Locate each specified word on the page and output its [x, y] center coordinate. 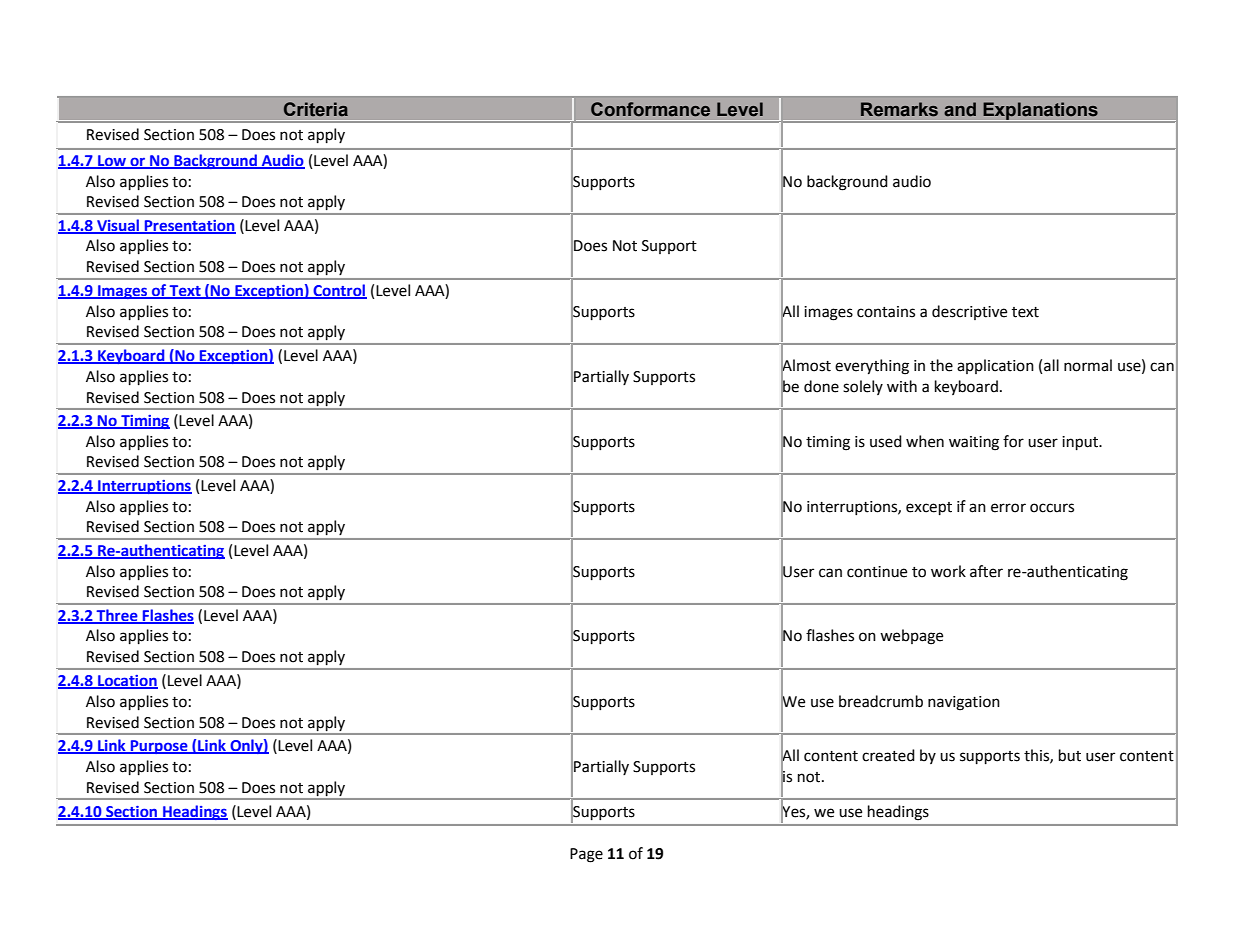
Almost [806, 365]
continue [877, 572]
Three [117, 616]
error [1008, 508]
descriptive [969, 312]
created [888, 755]
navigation [964, 703]
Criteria [316, 109]
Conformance [650, 109]
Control [339, 291]
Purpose [159, 747]
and [960, 109]
